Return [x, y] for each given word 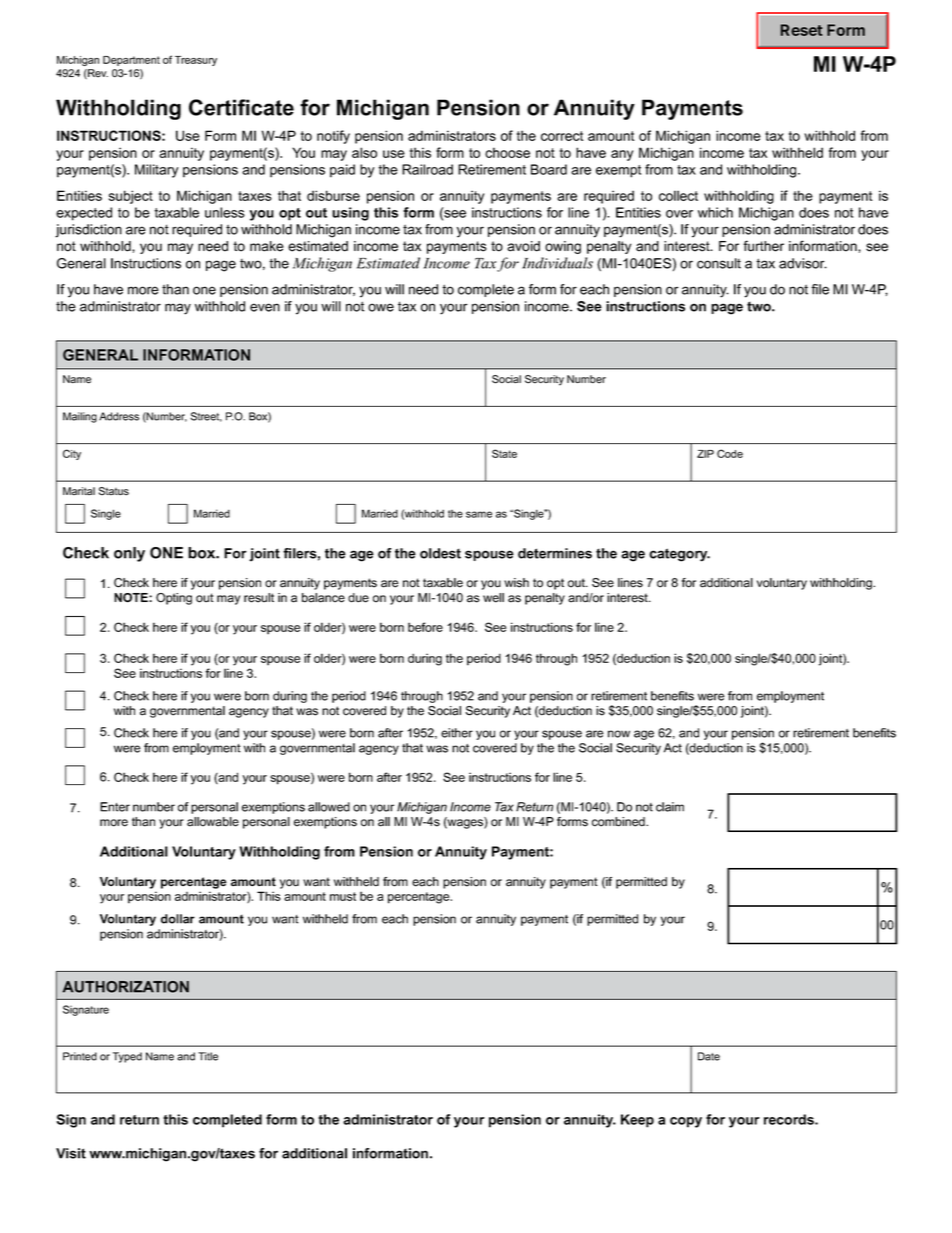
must [343, 896]
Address [119, 416]
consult [719, 263]
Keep [637, 1121]
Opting [174, 599]
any [622, 155]
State [504, 453]
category [679, 555]
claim [670, 807]
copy [686, 1122]
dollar [178, 919]
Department [131, 61]
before [425, 627]
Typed [127, 1057]
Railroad [427, 169]
